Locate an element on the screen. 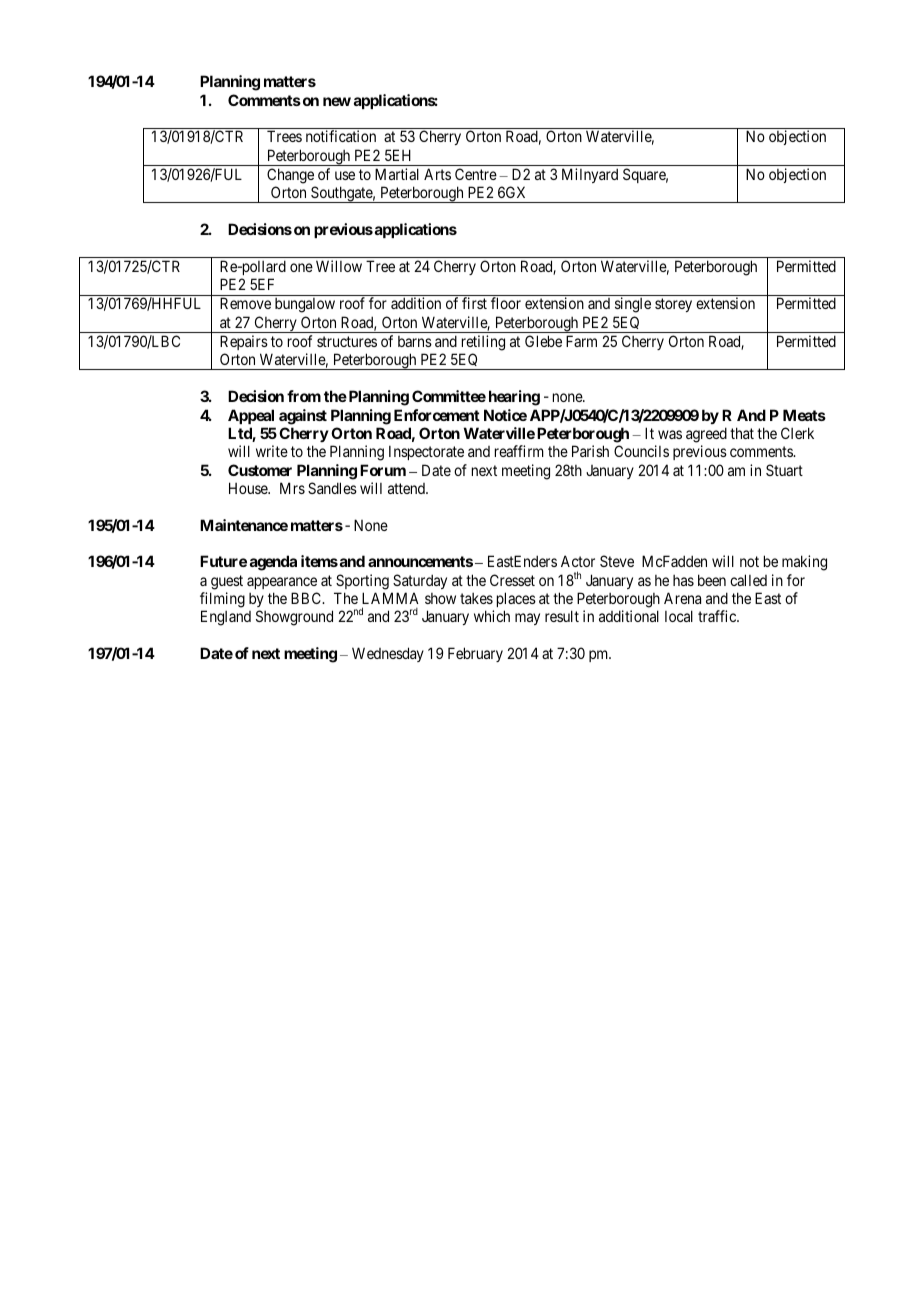  Remove is located at coordinates (245, 303).
